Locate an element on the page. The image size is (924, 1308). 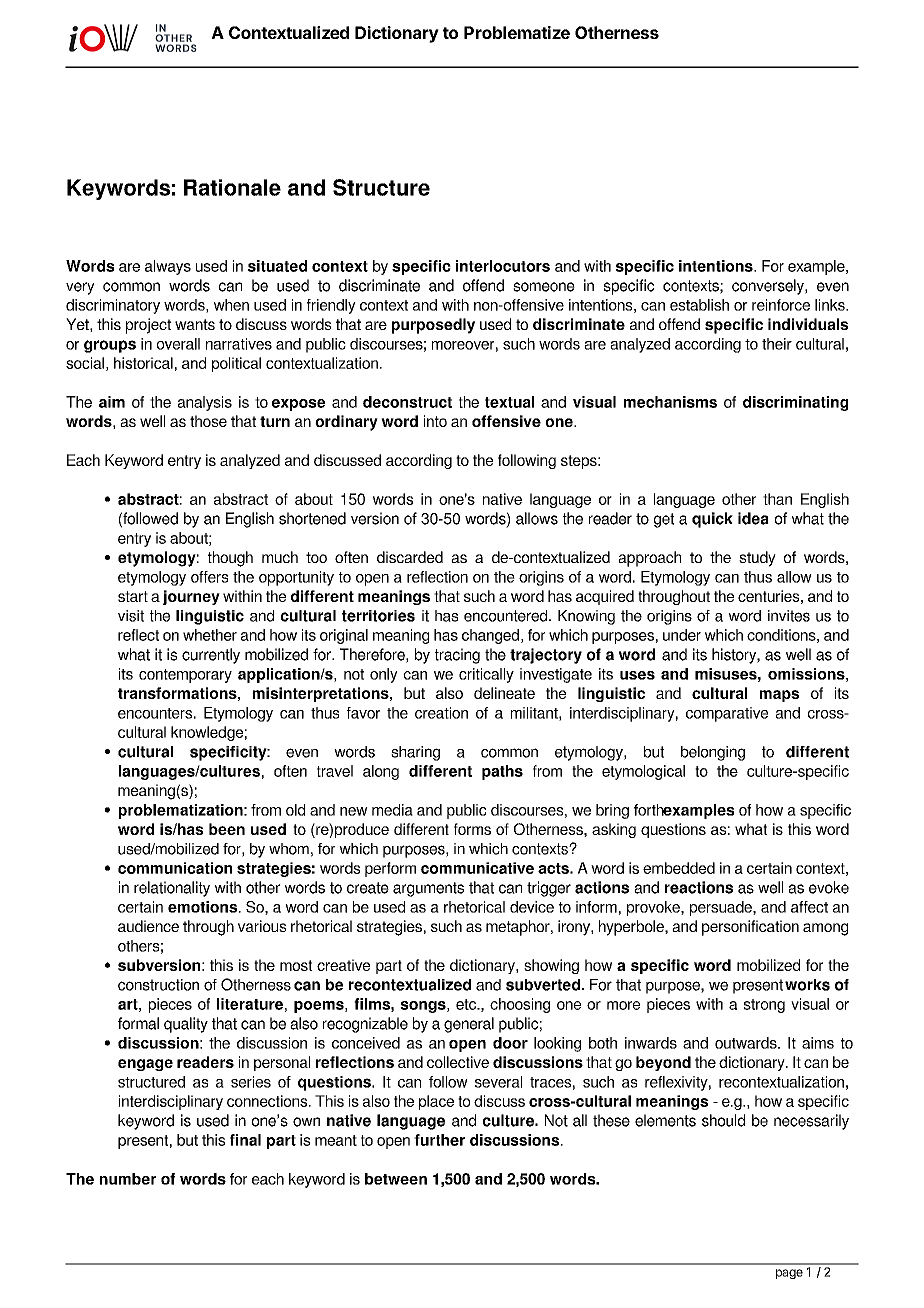
between is located at coordinates (396, 1179).
